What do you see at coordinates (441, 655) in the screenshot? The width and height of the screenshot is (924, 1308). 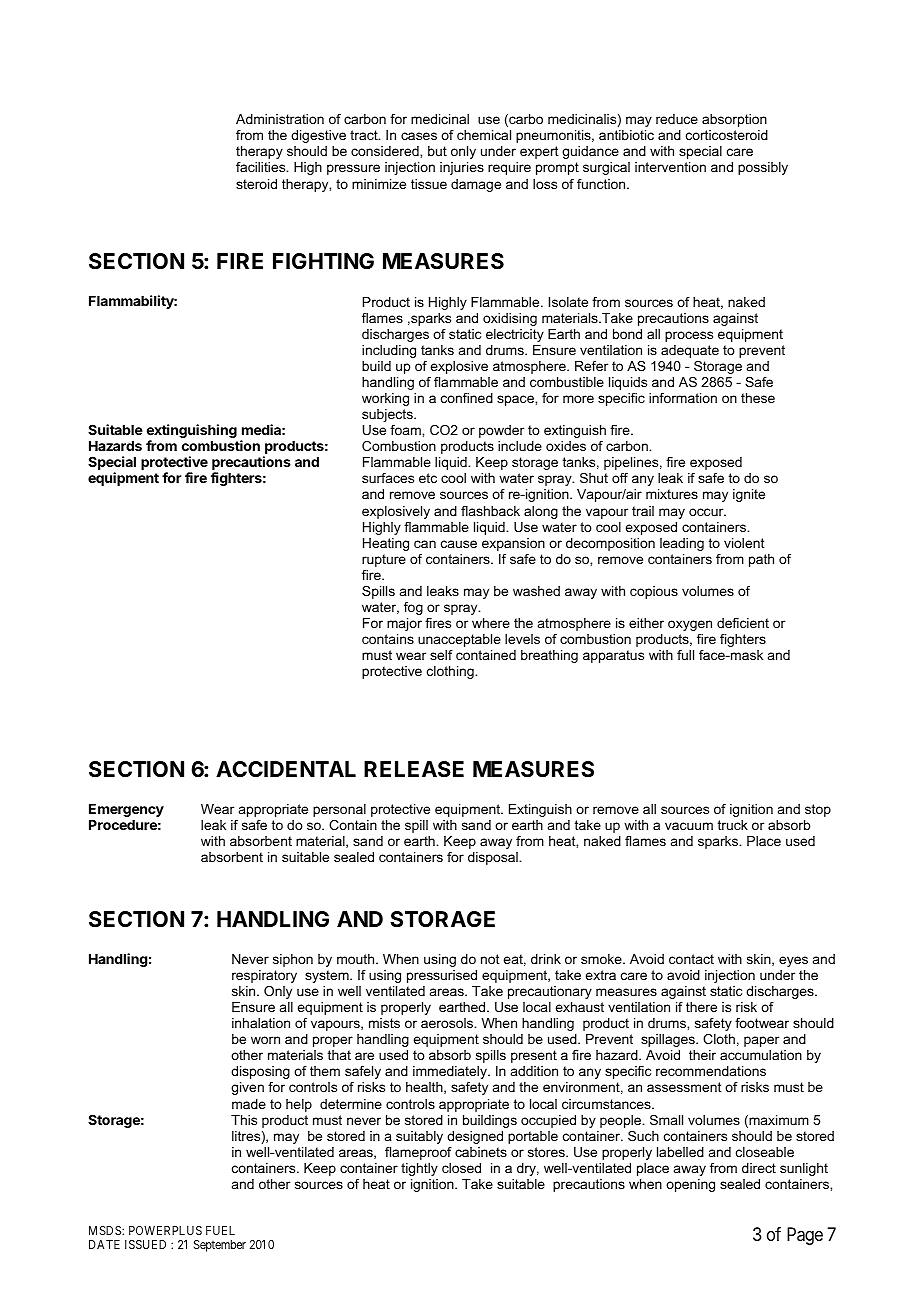 I see `self` at bounding box center [441, 655].
